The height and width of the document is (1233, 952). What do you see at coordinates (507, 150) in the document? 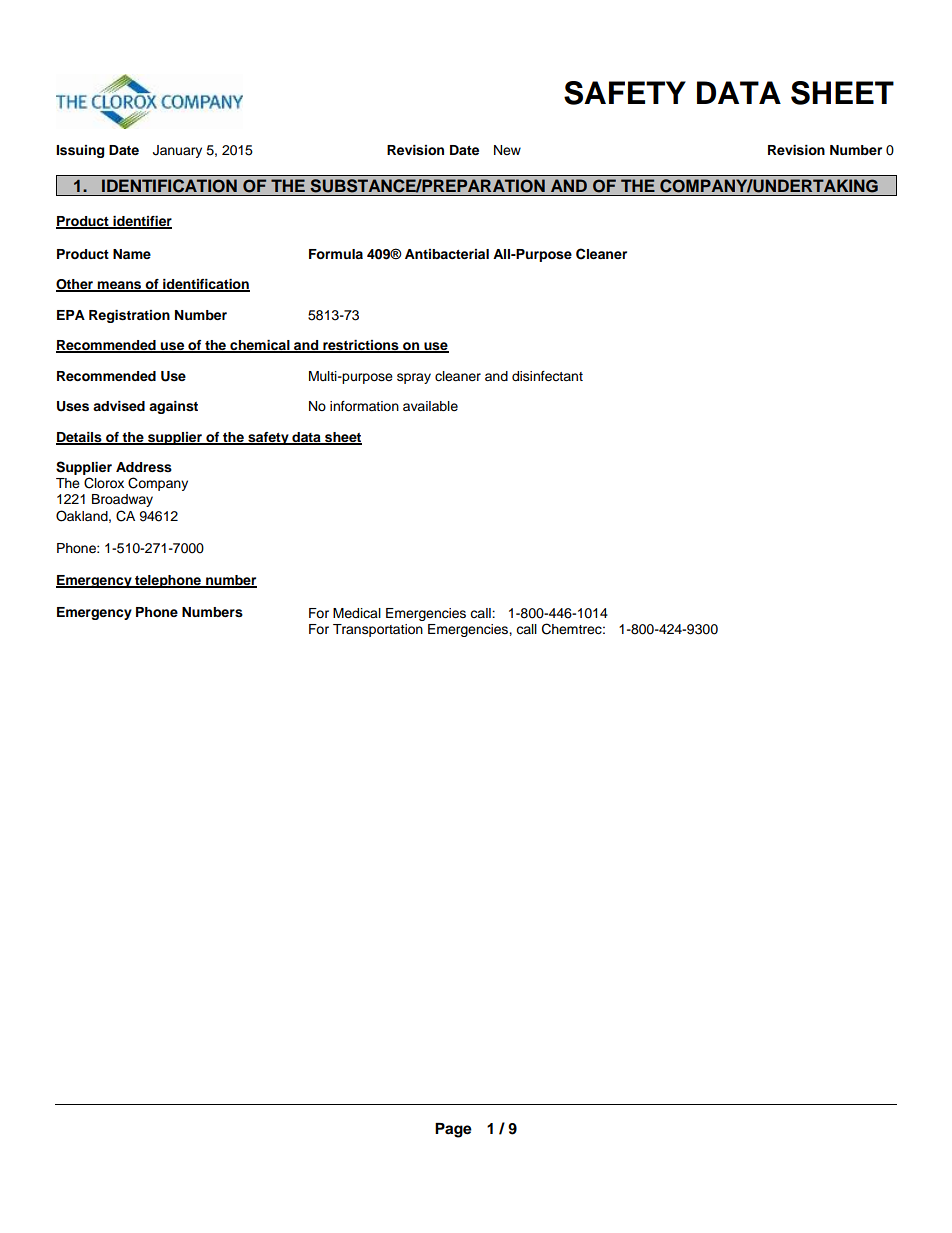
I see `New` at bounding box center [507, 150].
